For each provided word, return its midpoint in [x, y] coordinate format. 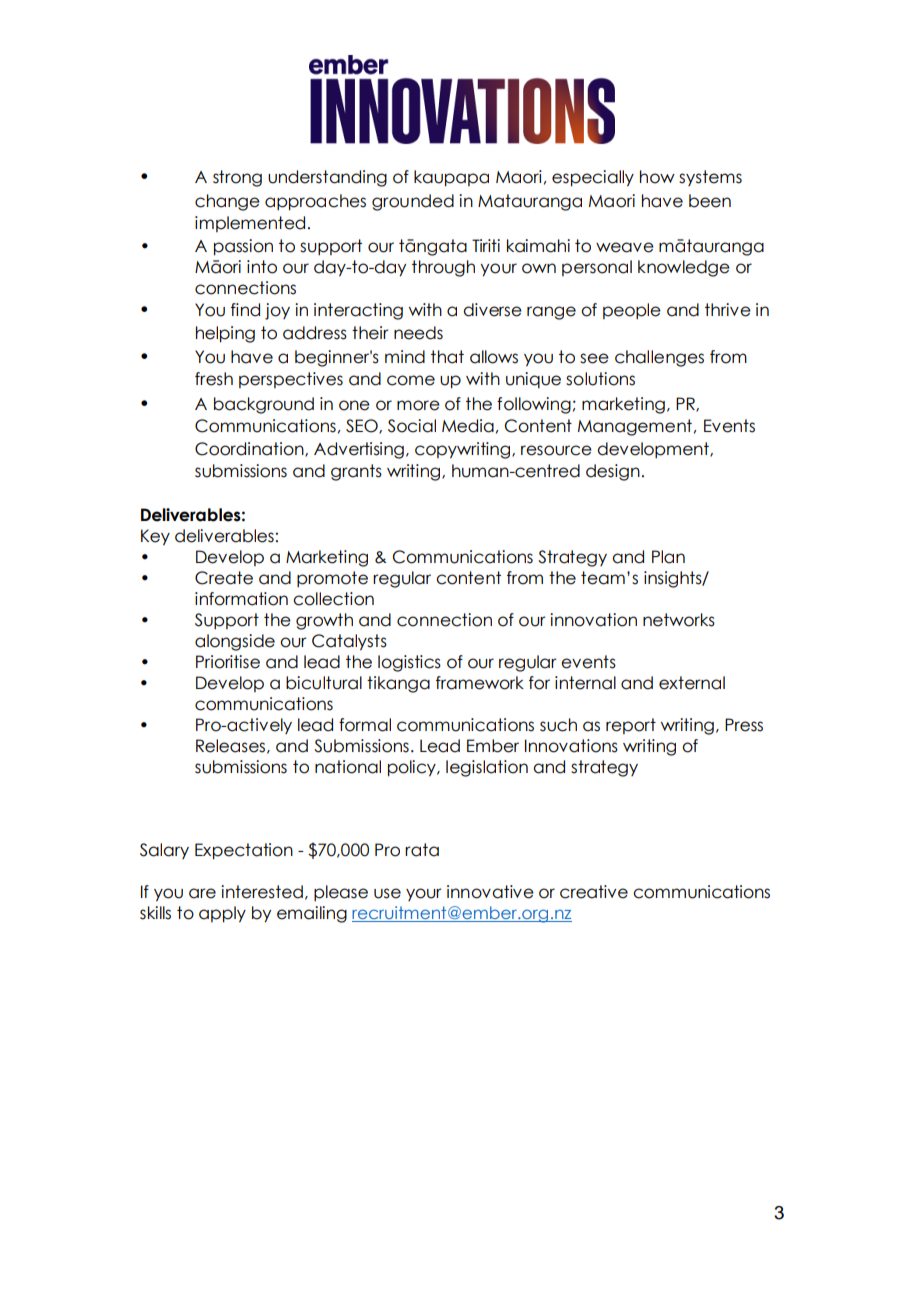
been [710, 201]
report [631, 726]
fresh [214, 379]
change [227, 202]
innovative [490, 892]
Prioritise [228, 662]
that [447, 357]
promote [332, 579]
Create [224, 578]
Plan [668, 557]
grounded [413, 202]
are [202, 893]
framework [480, 683]
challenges [659, 358]
